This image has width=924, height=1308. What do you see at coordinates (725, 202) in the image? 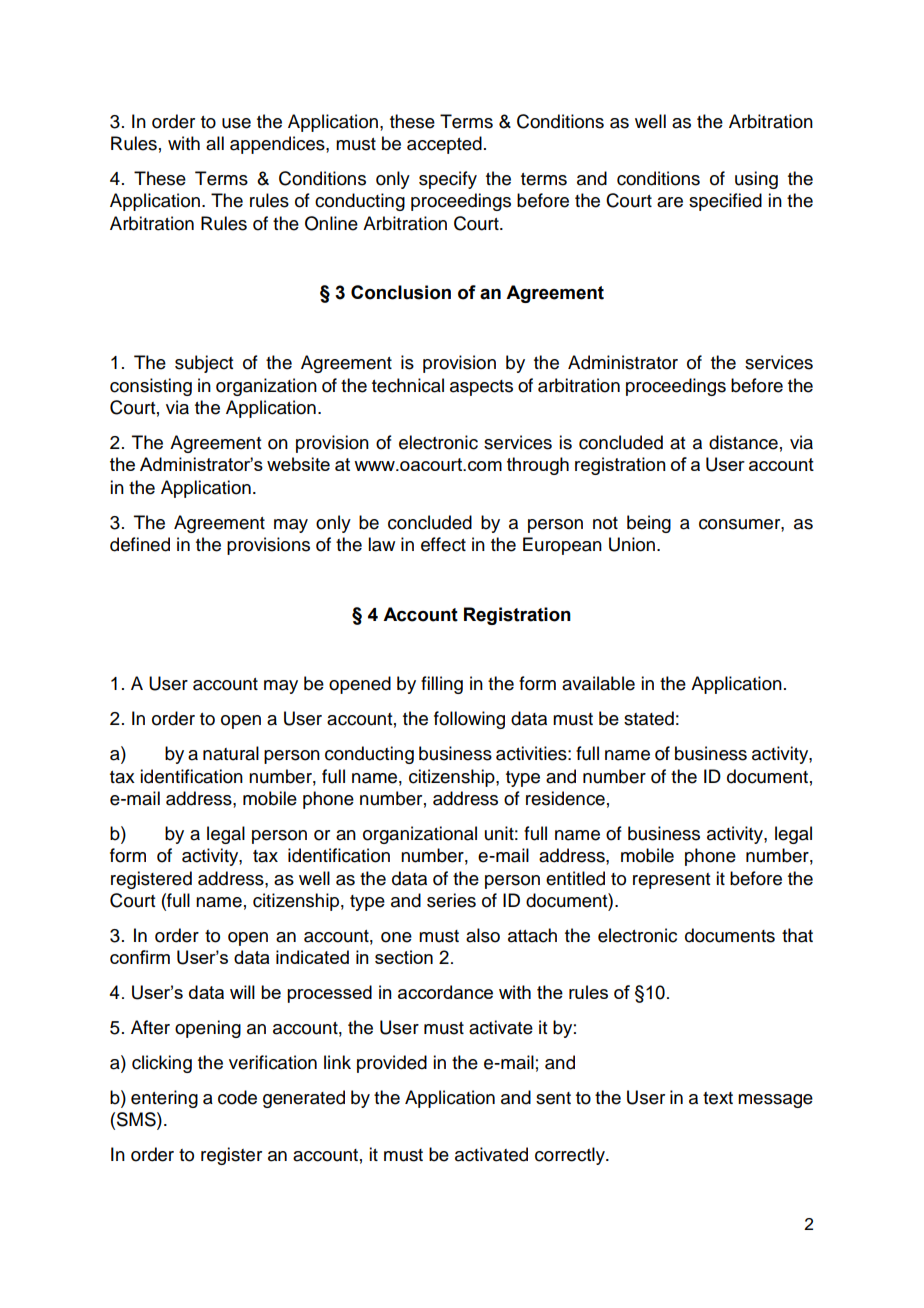
I see `specified` at bounding box center [725, 202].
